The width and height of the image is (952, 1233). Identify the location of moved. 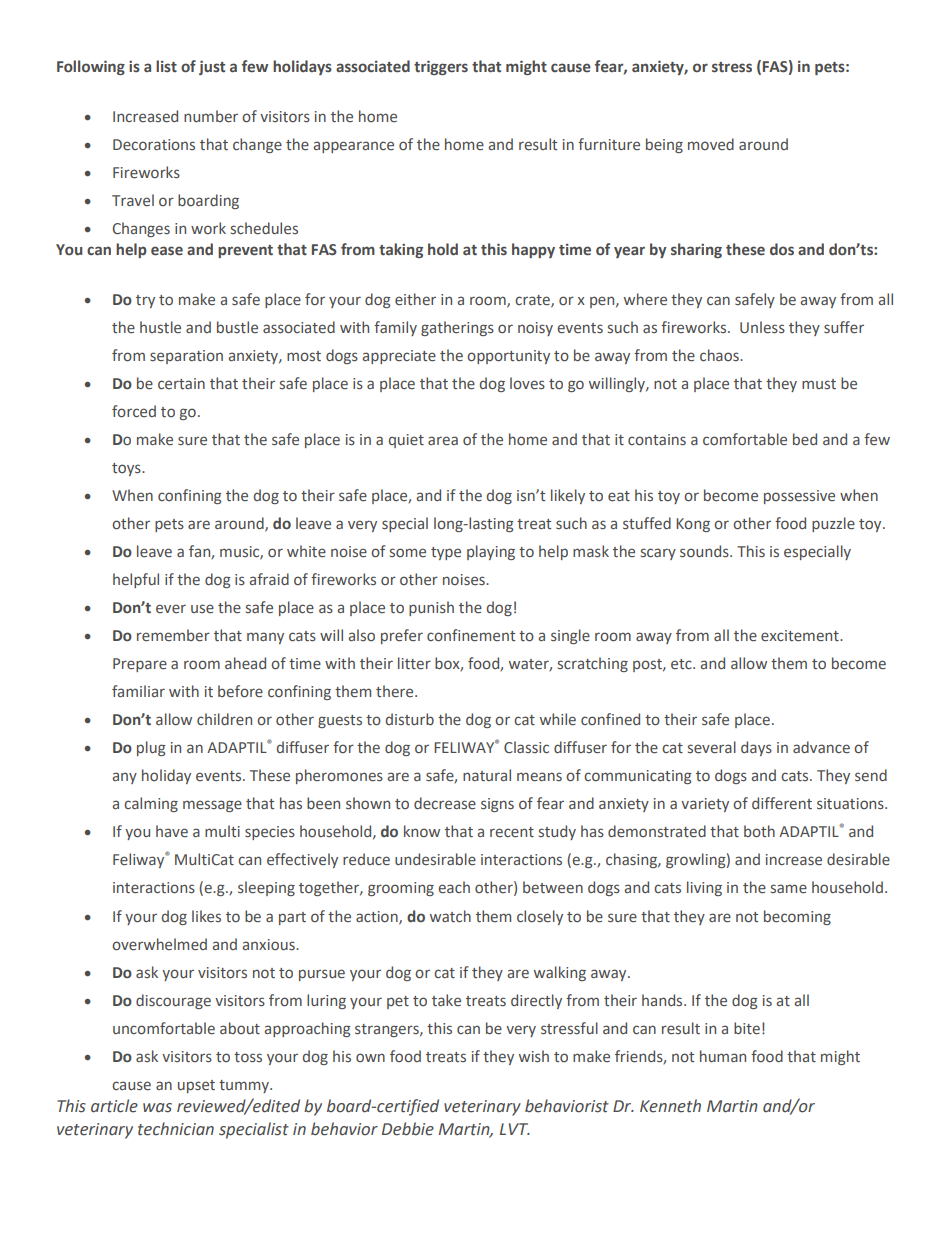
(711, 144).
